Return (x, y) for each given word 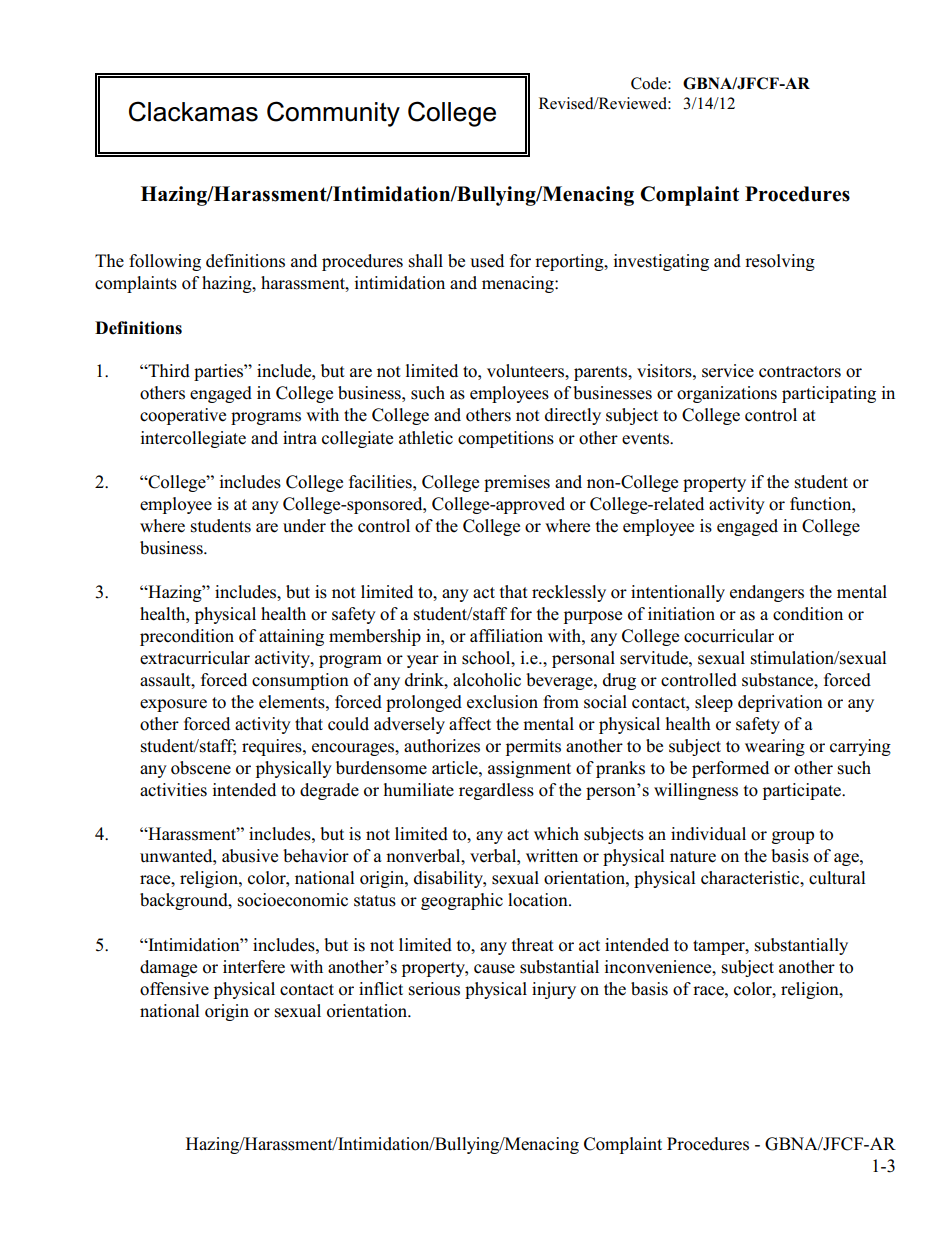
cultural (837, 878)
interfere (254, 967)
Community (333, 114)
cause (494, 969)
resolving (780, 262)
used (487, 261)
